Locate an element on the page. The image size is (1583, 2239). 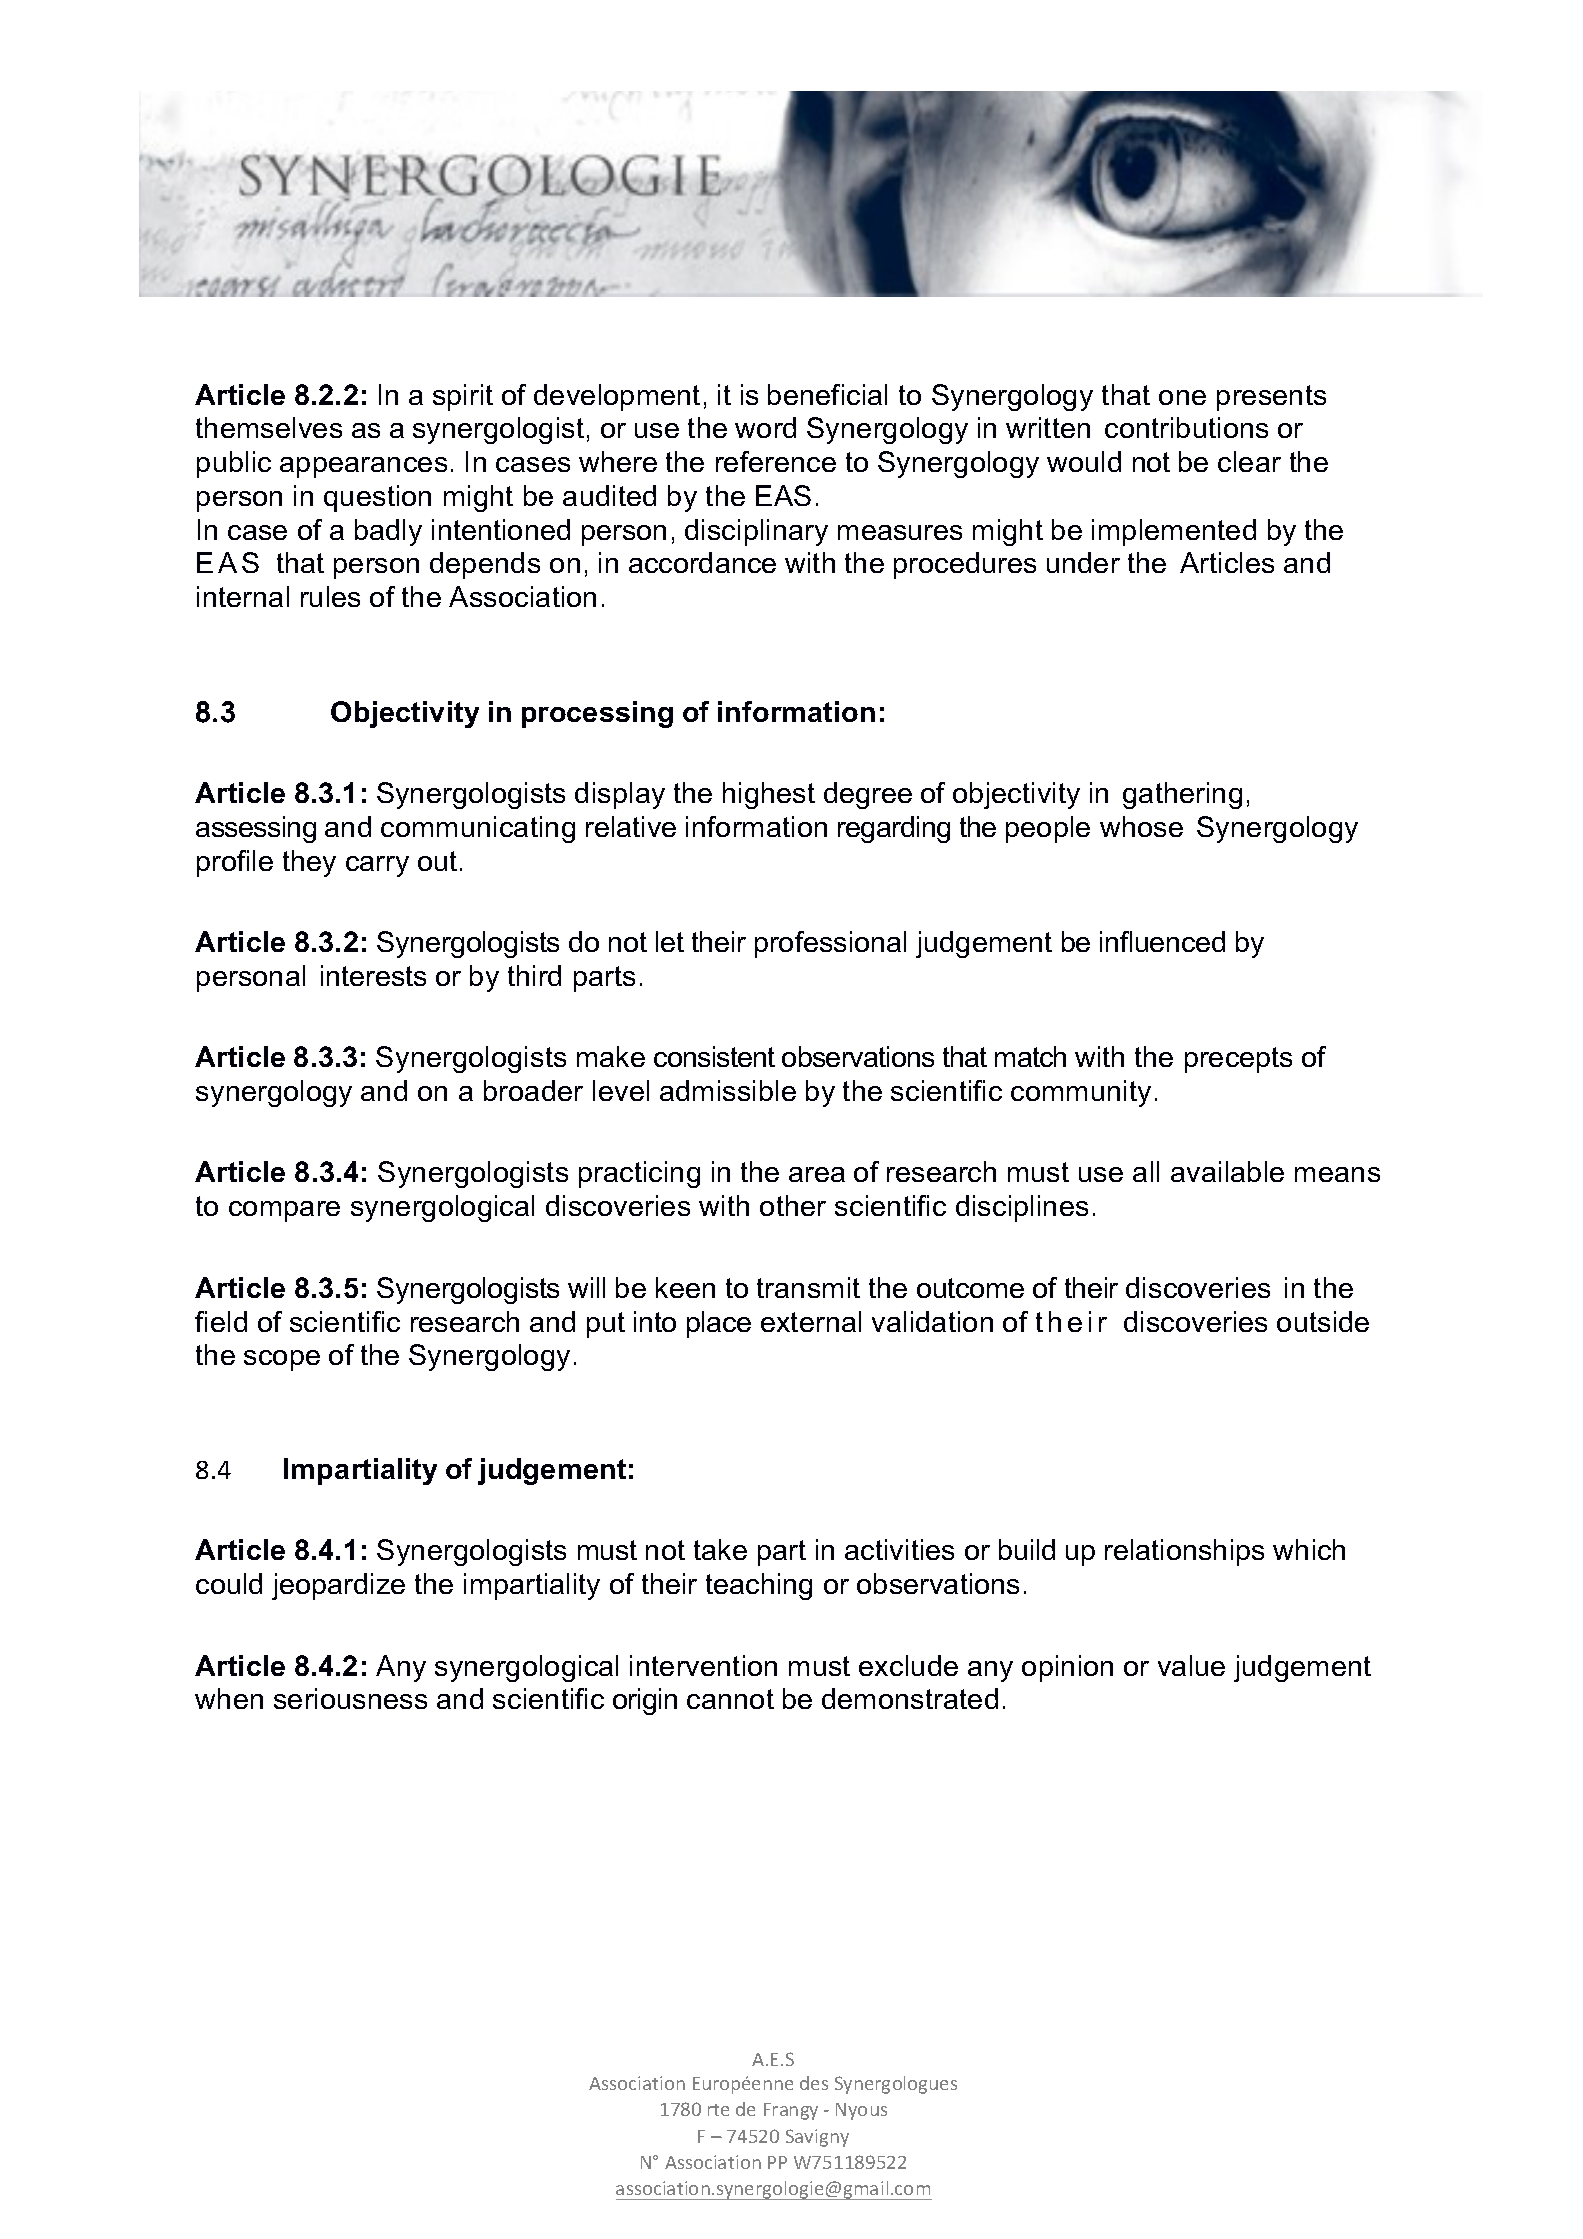
relationships is located at coordinates (1184, 1552).
